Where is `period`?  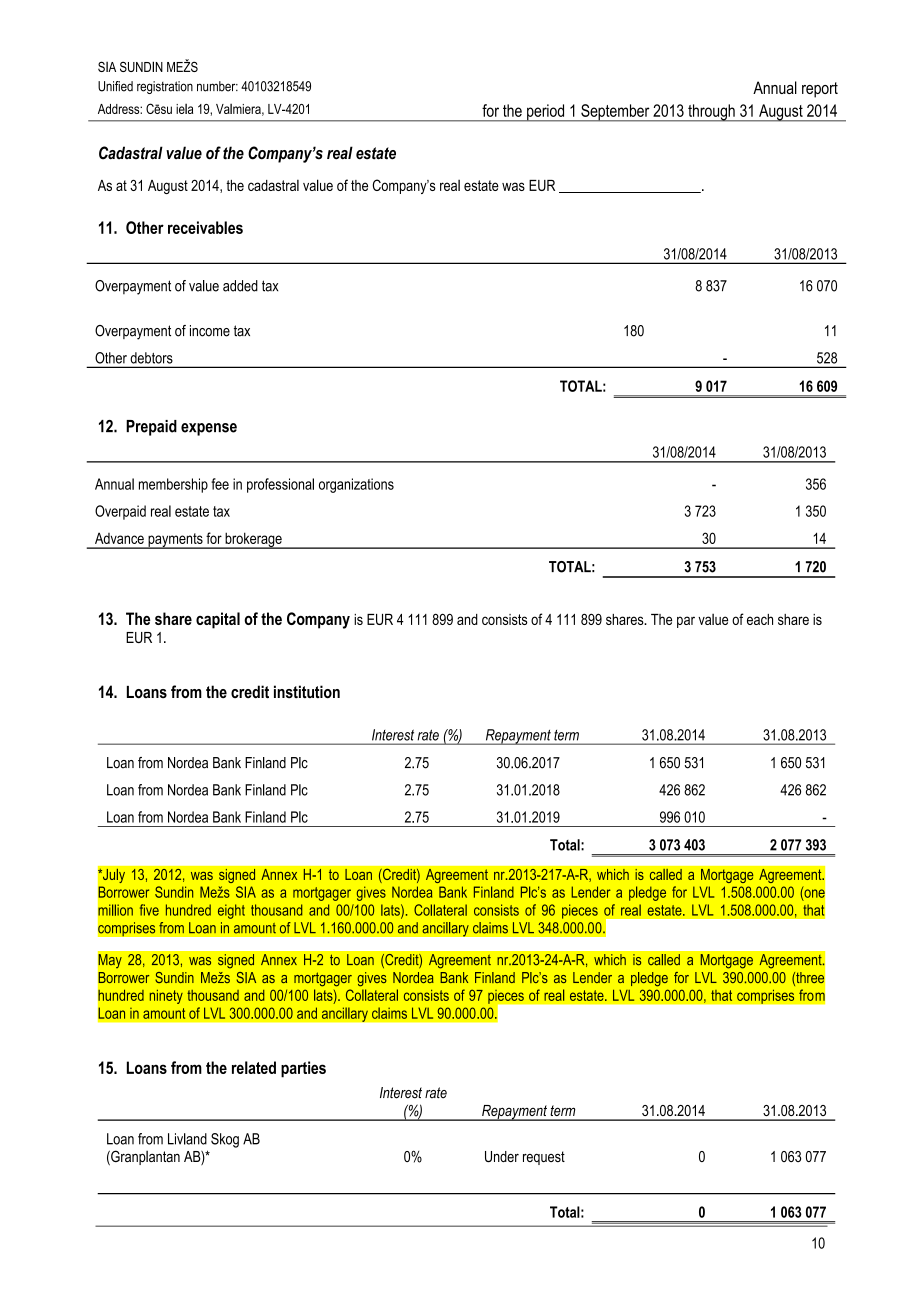
period is located at coordinates (546, 113).
